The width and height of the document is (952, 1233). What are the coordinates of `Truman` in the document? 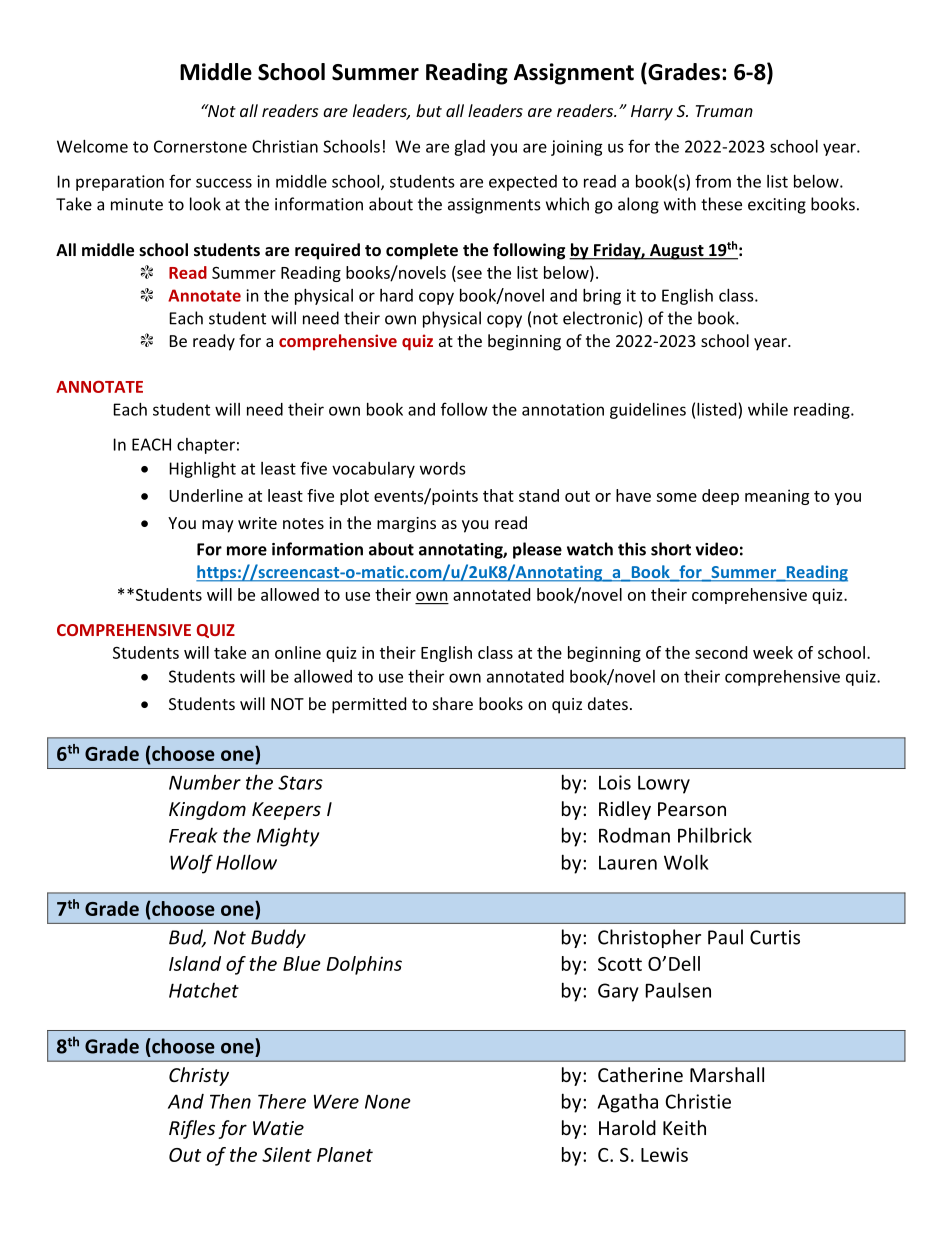 It's located at (724, 111).
